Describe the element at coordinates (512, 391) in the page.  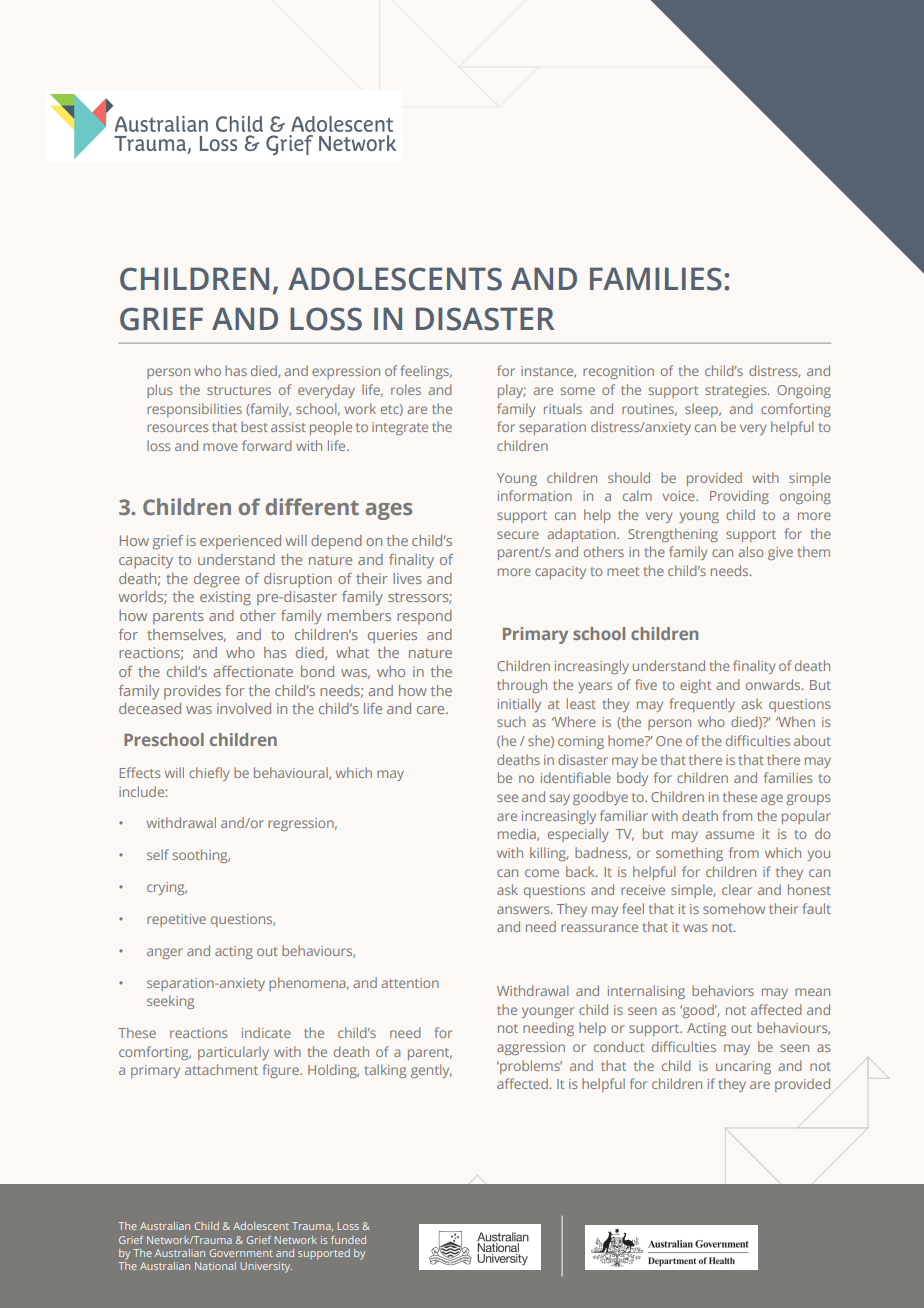
I see `play` at that location.
